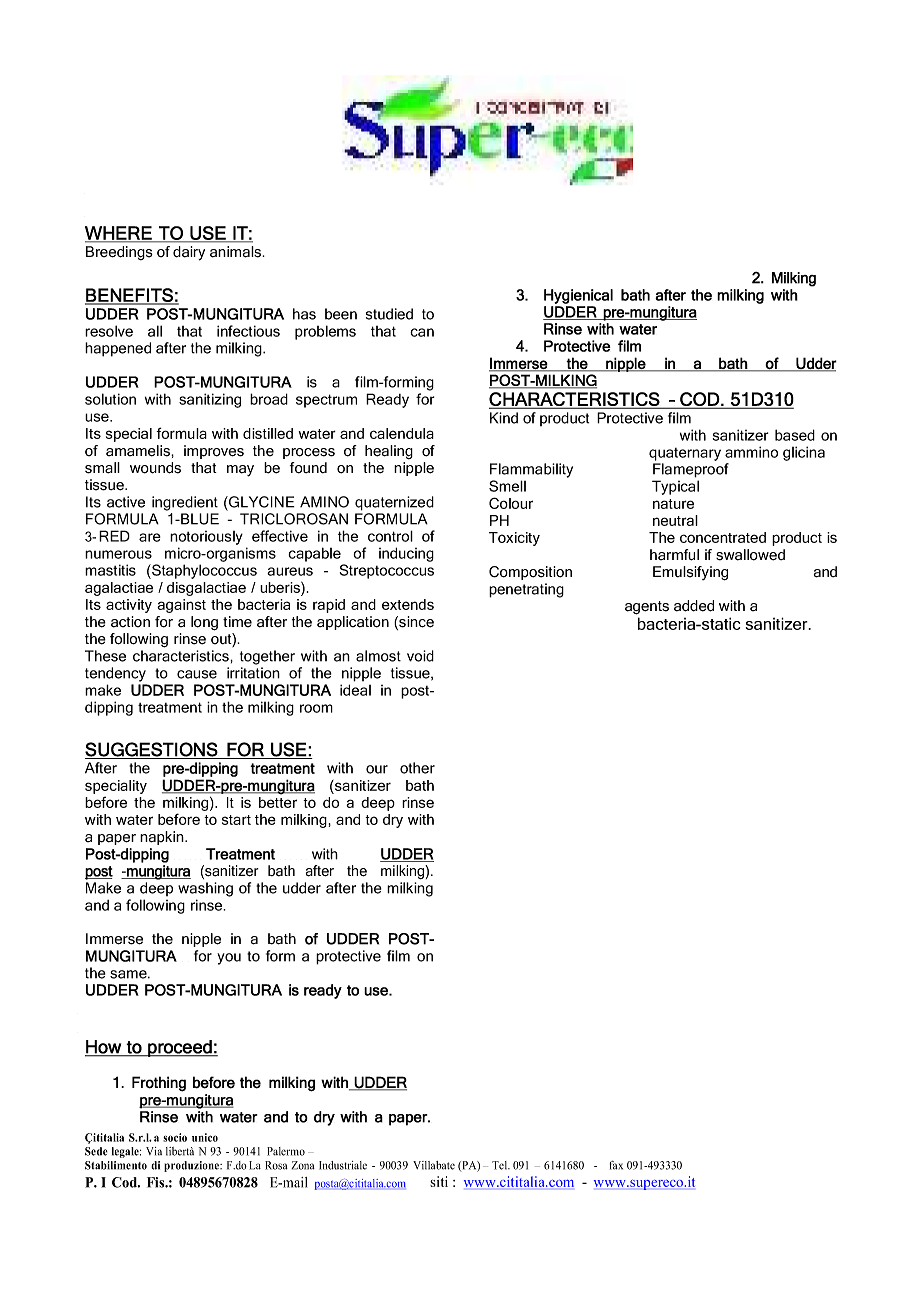 This screenshot has height=1308, width=924. Describe the element at coordinates (406, 554) in the screenshot. I see `inducing` at that location.
